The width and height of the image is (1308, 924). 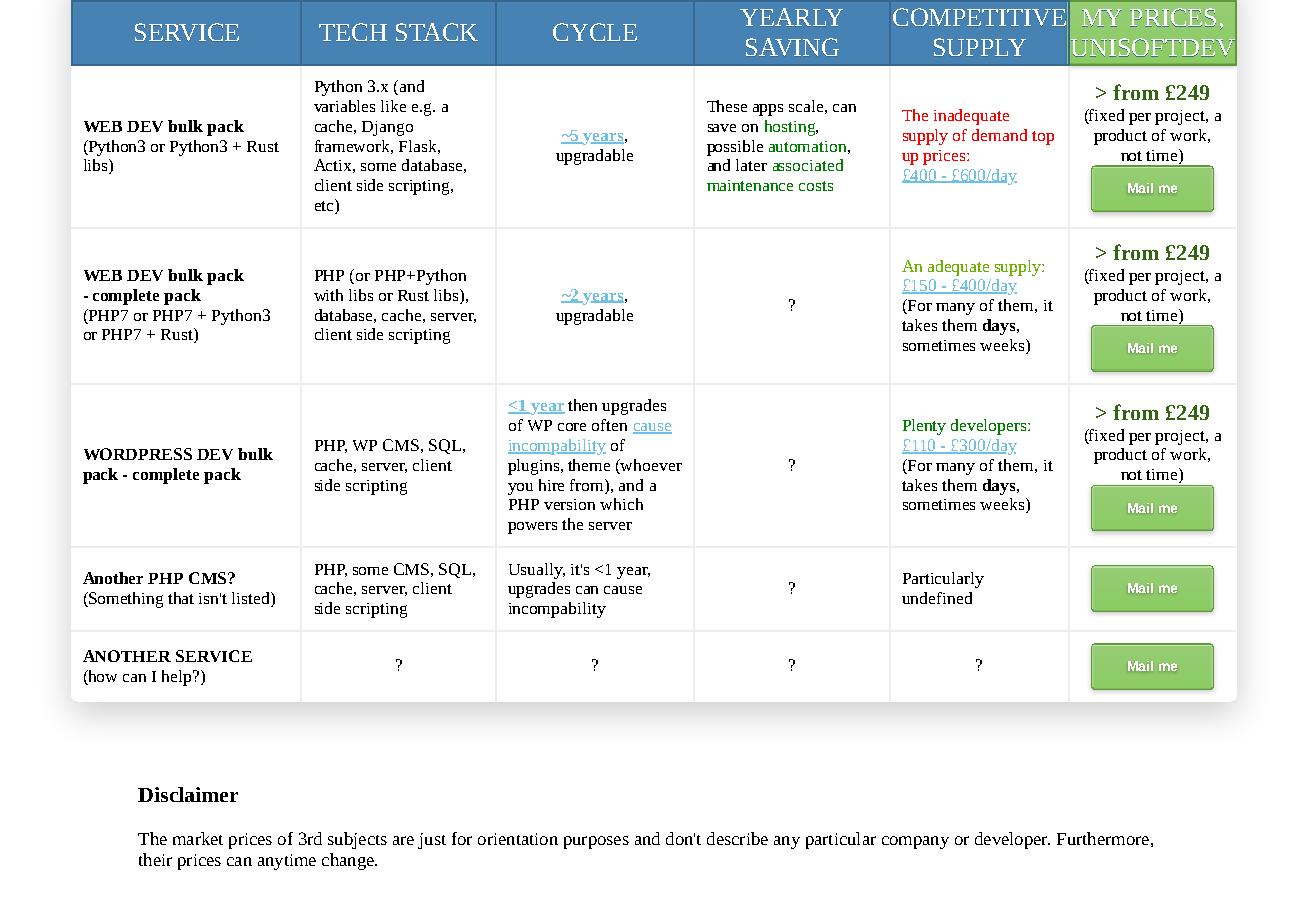 I want to click on undefined, so click(x=937, y=598).
